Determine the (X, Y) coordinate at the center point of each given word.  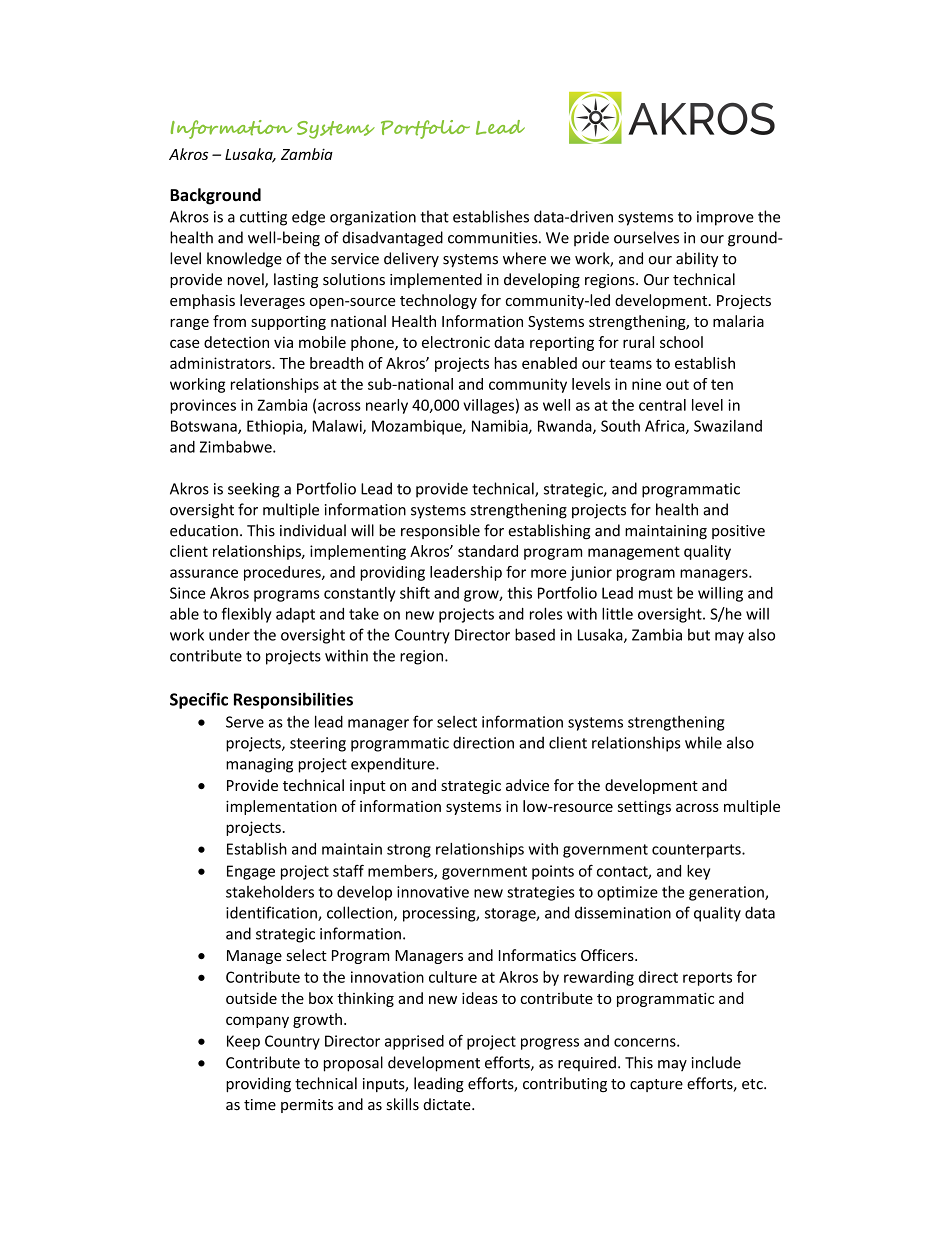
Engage (251, 872)
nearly (387, 406)
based (535, 634)
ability (697, 259)
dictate (448, 1104)
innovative (433, 892)
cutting (263, 218)
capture (656, 1085)
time (260, 1105)
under (229, 634)
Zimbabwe (237, 446)
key (698, 872)
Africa (666, 427)
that (434, 216)
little (617, 613)
